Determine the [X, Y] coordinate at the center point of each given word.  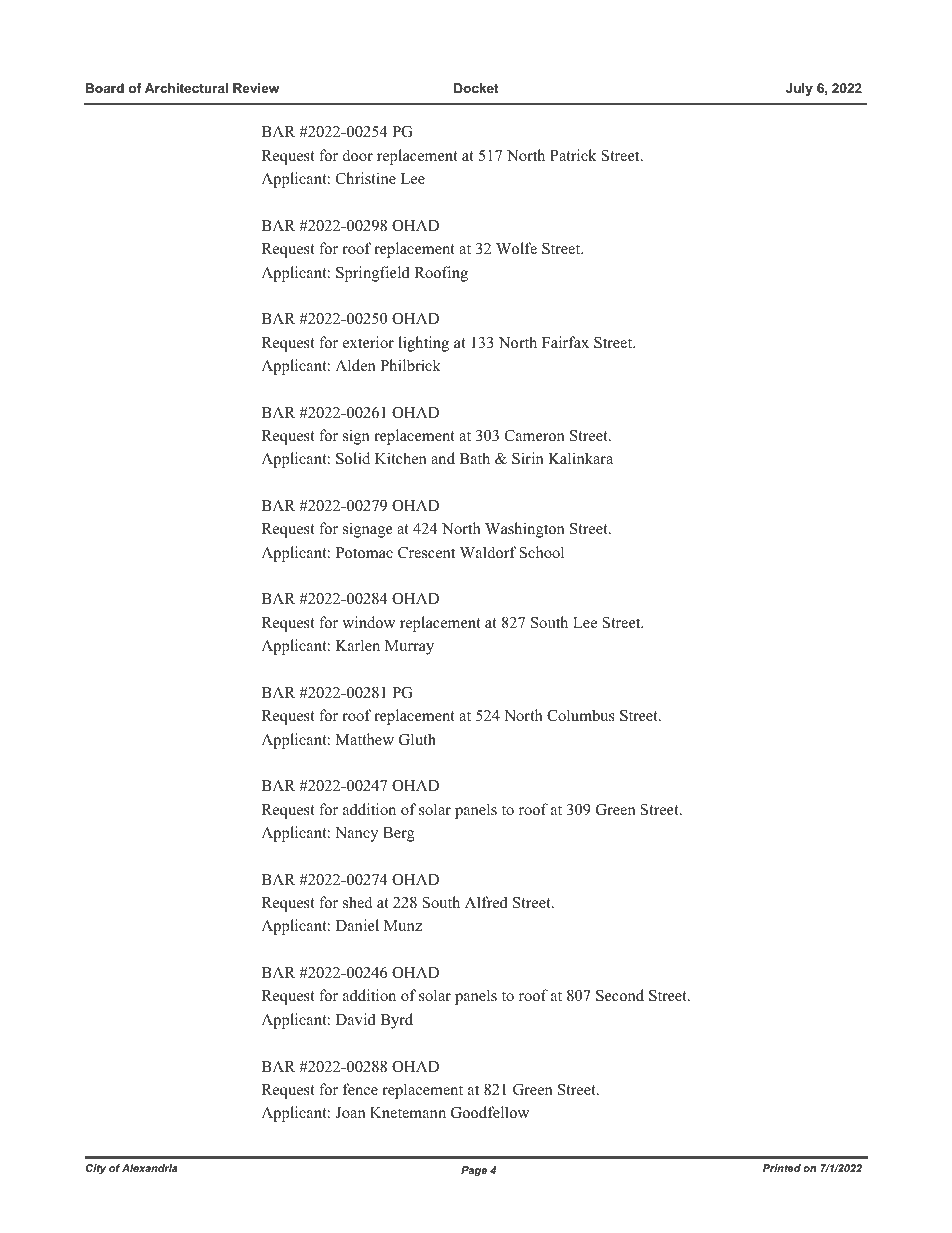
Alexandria [150, 1168]
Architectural [186, 88]
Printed [782, 1168]
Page [474, 1171]
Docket [476, 88]
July [799, 89]
